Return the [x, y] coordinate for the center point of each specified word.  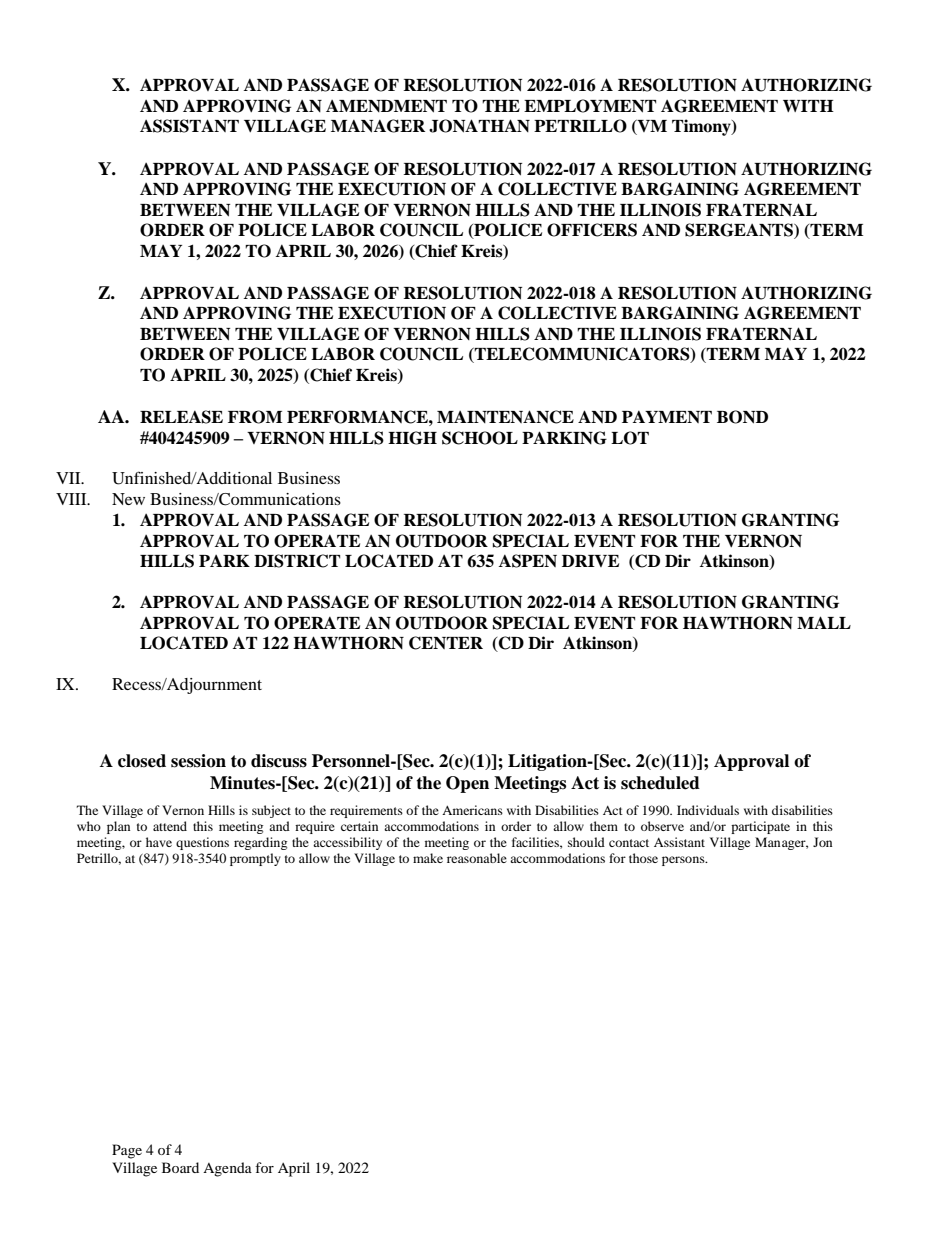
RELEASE [181, 417]
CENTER [446, 643]
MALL [824, 622]
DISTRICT [297, 561]
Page [127, 1151]
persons [684, 861]
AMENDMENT [386, 106]
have [159, 842]
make [428, 858]
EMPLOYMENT [590, 106]
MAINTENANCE [505, 417]
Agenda [227, 1169]
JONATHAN [479, 126]
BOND [742, 417]
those [643, 858]
